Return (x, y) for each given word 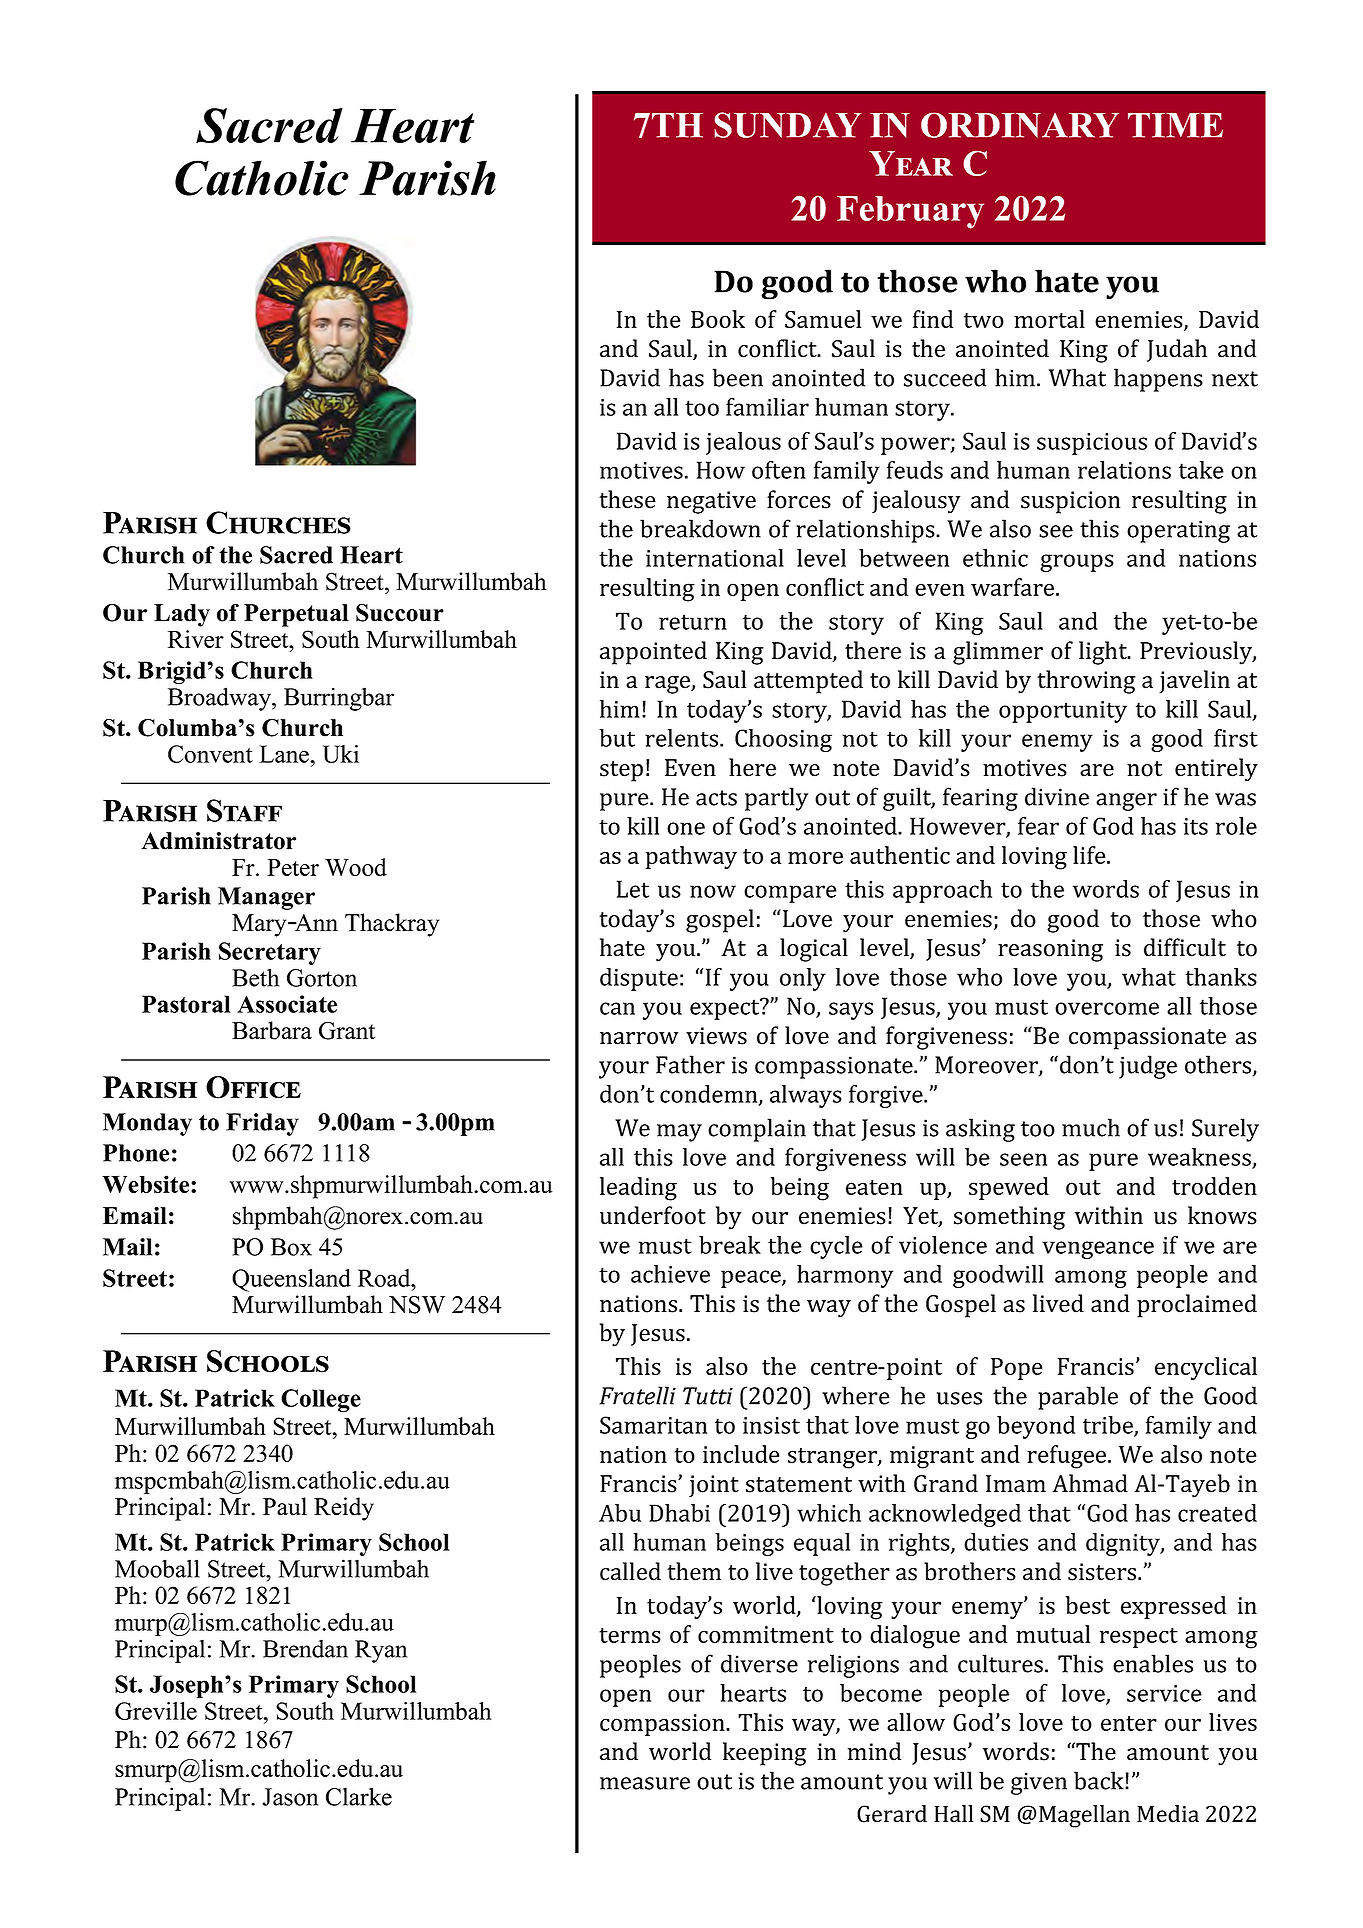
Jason (290, 1797)
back (1100, 1780)
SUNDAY (788, 125)
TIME (1175, 125)
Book (718, 319)
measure (645, 1783)
